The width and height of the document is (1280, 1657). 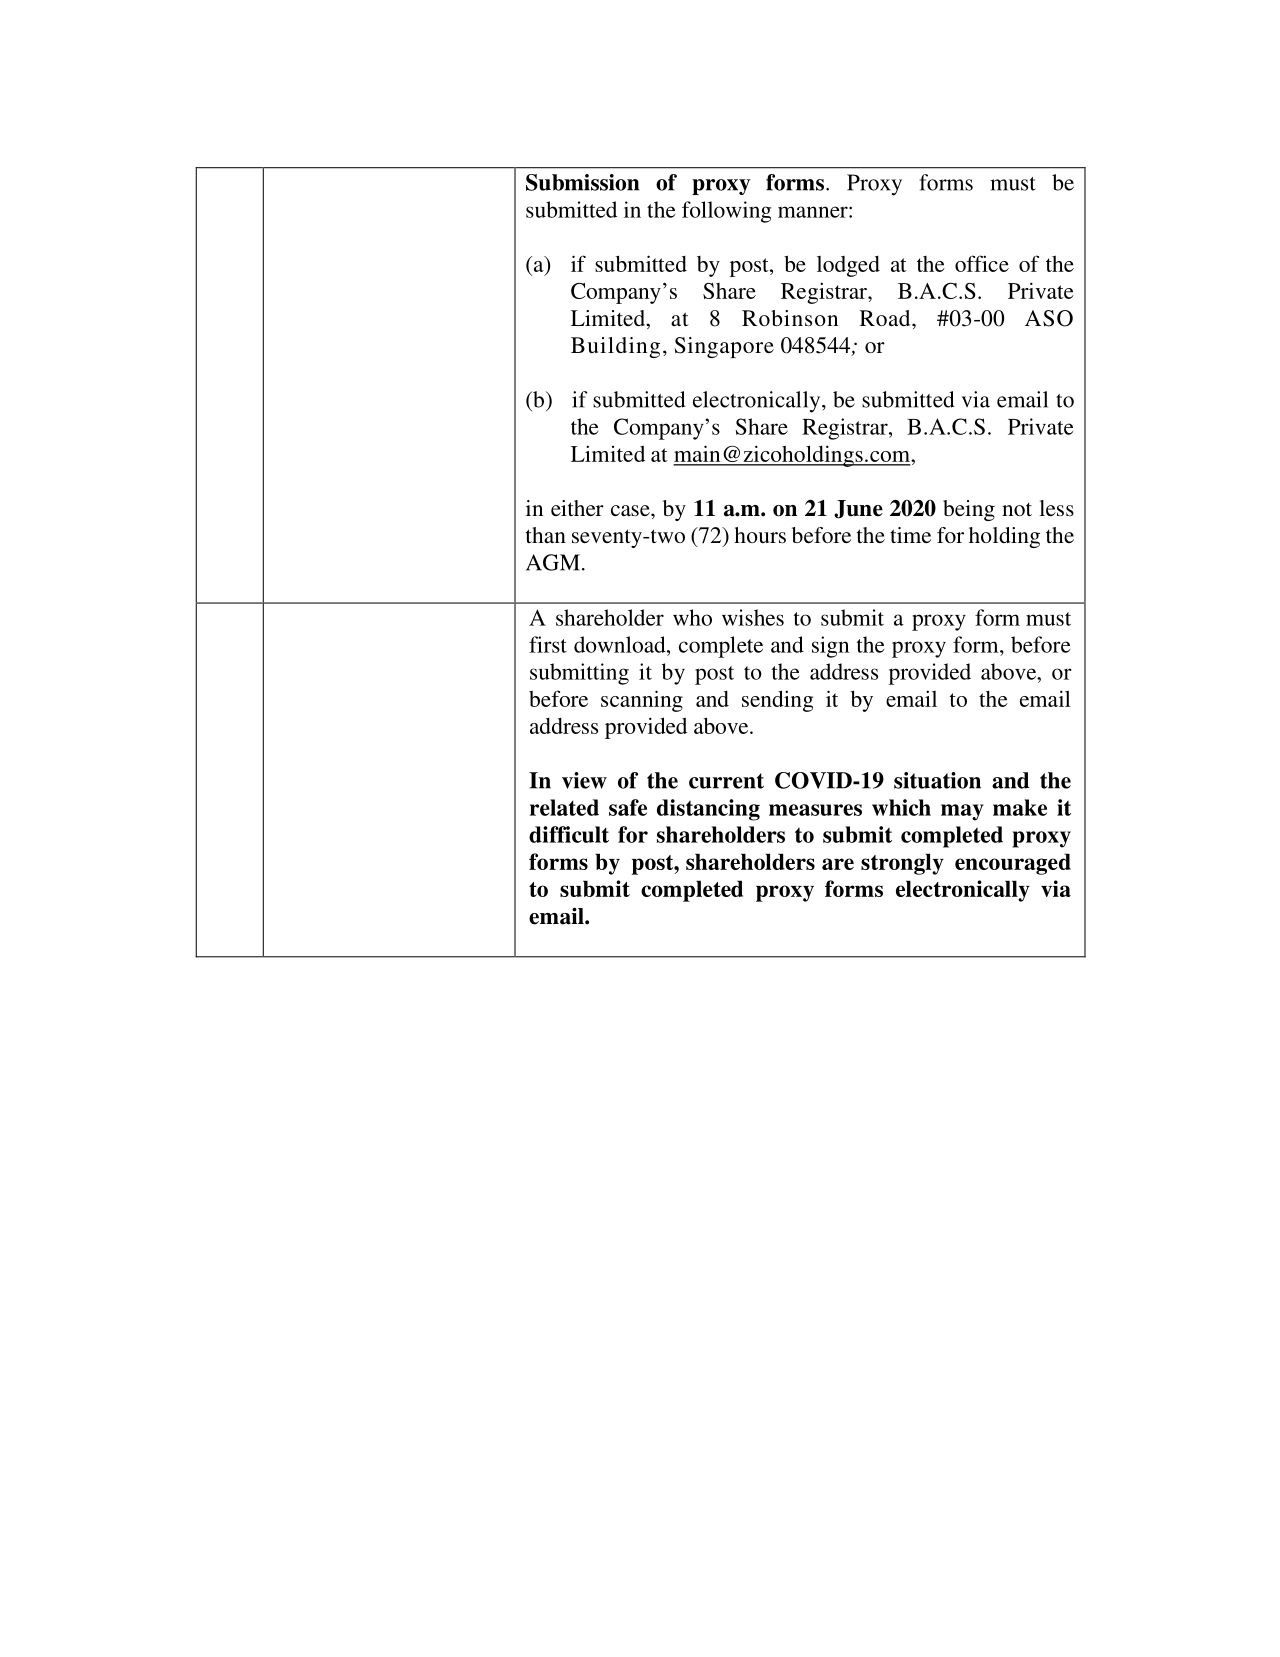 What do you see at coordinates (569, 834) in the document?
I see `difficult` at bounding box center [569, 834].
